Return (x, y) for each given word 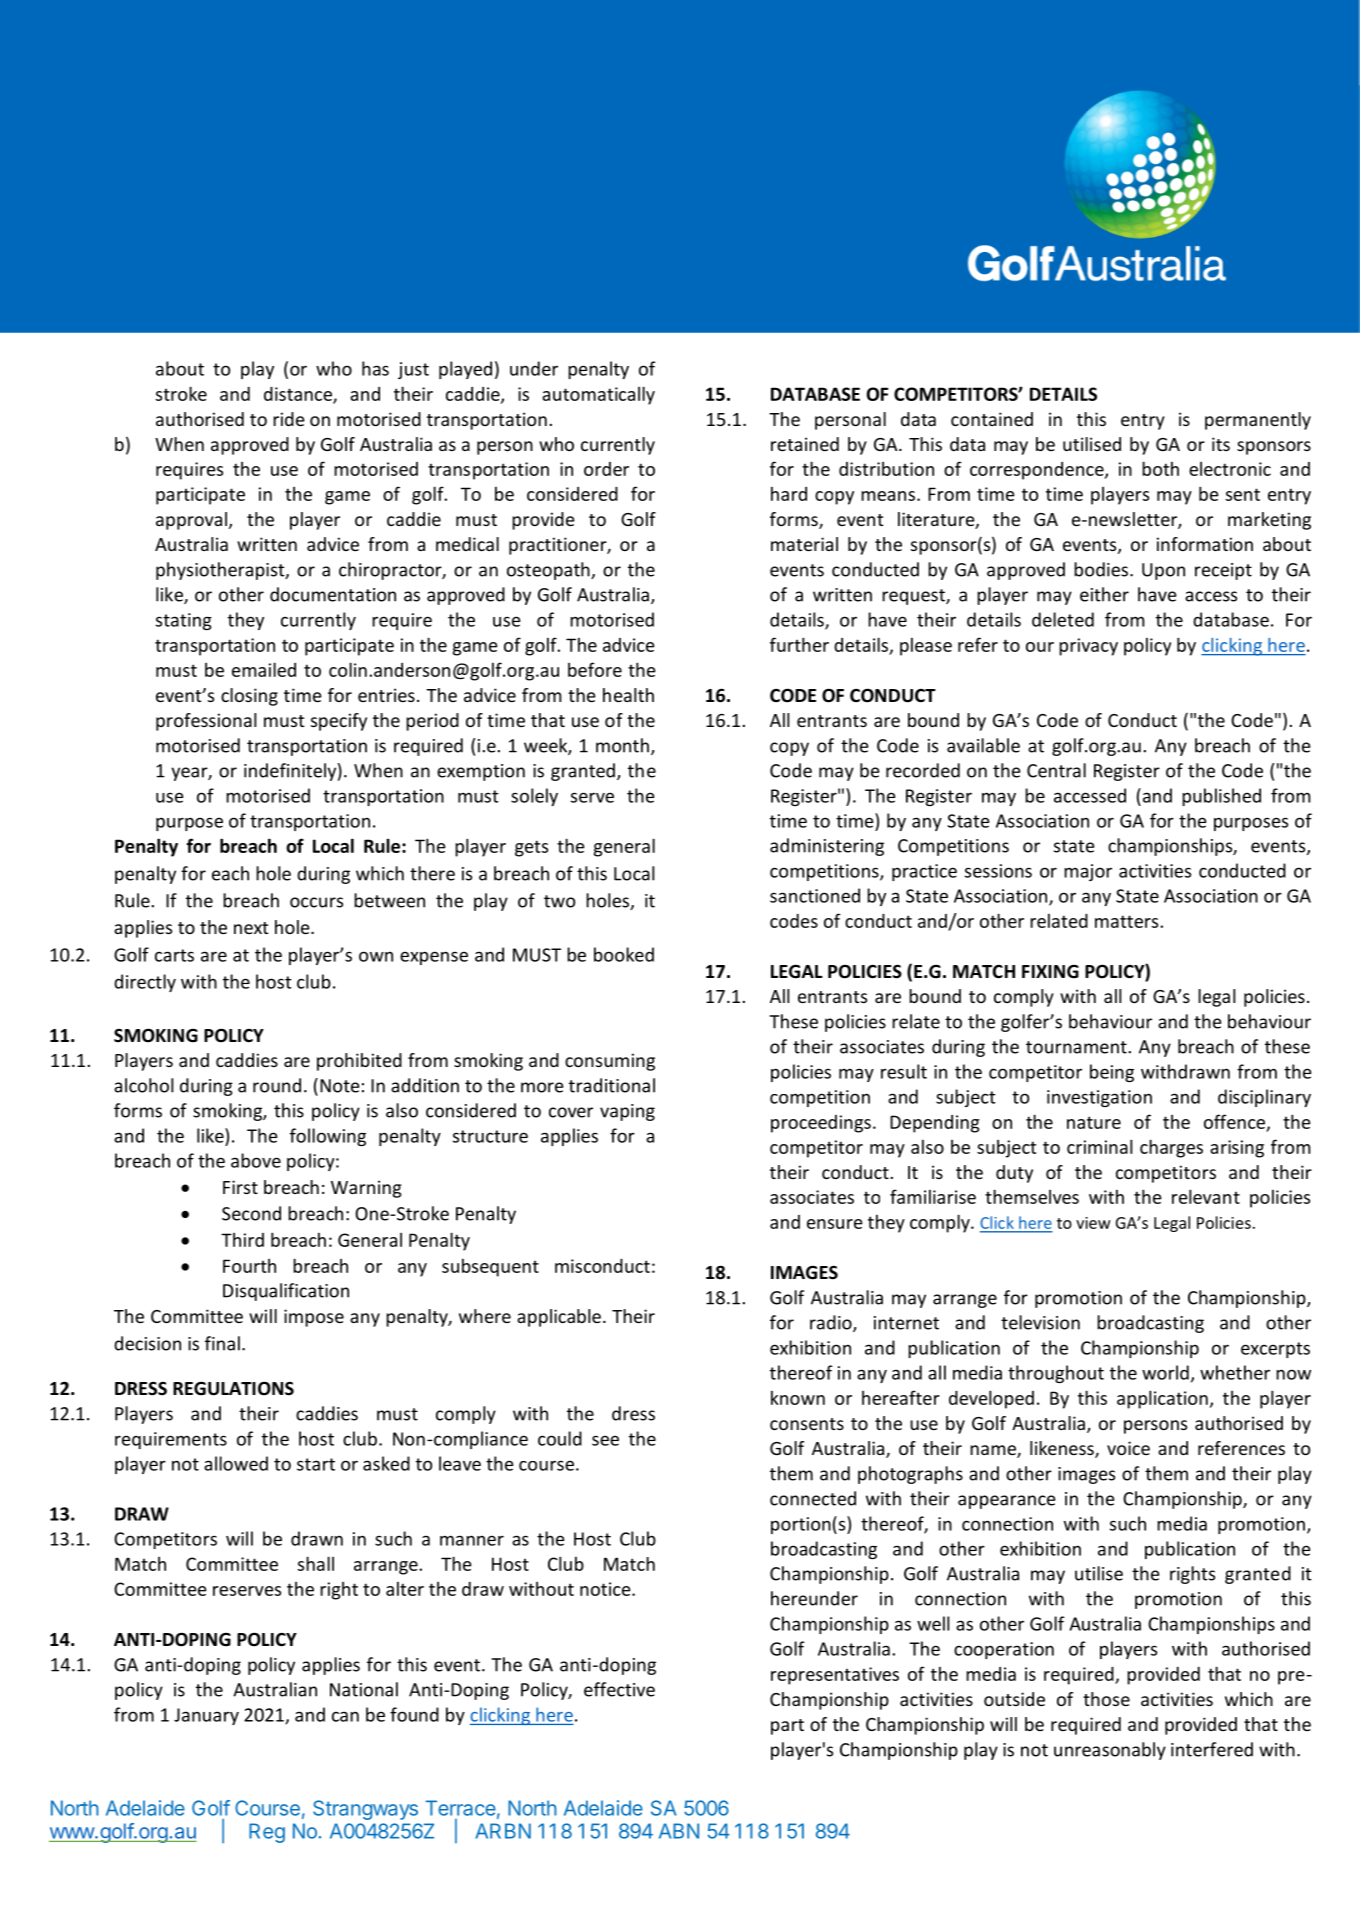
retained (805, 444)
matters (1128, 921)
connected (813, 1498)
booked (624, 954)
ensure (835, 1224)
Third (242, 1240)
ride (289, 419)
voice (1128, 1448)
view (1093, 1223)
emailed (264, 669)
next (251, 928)
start (316, 1464)
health (628, 695)
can (345, 1716)
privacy (1088, 647)
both (1160, 468)
